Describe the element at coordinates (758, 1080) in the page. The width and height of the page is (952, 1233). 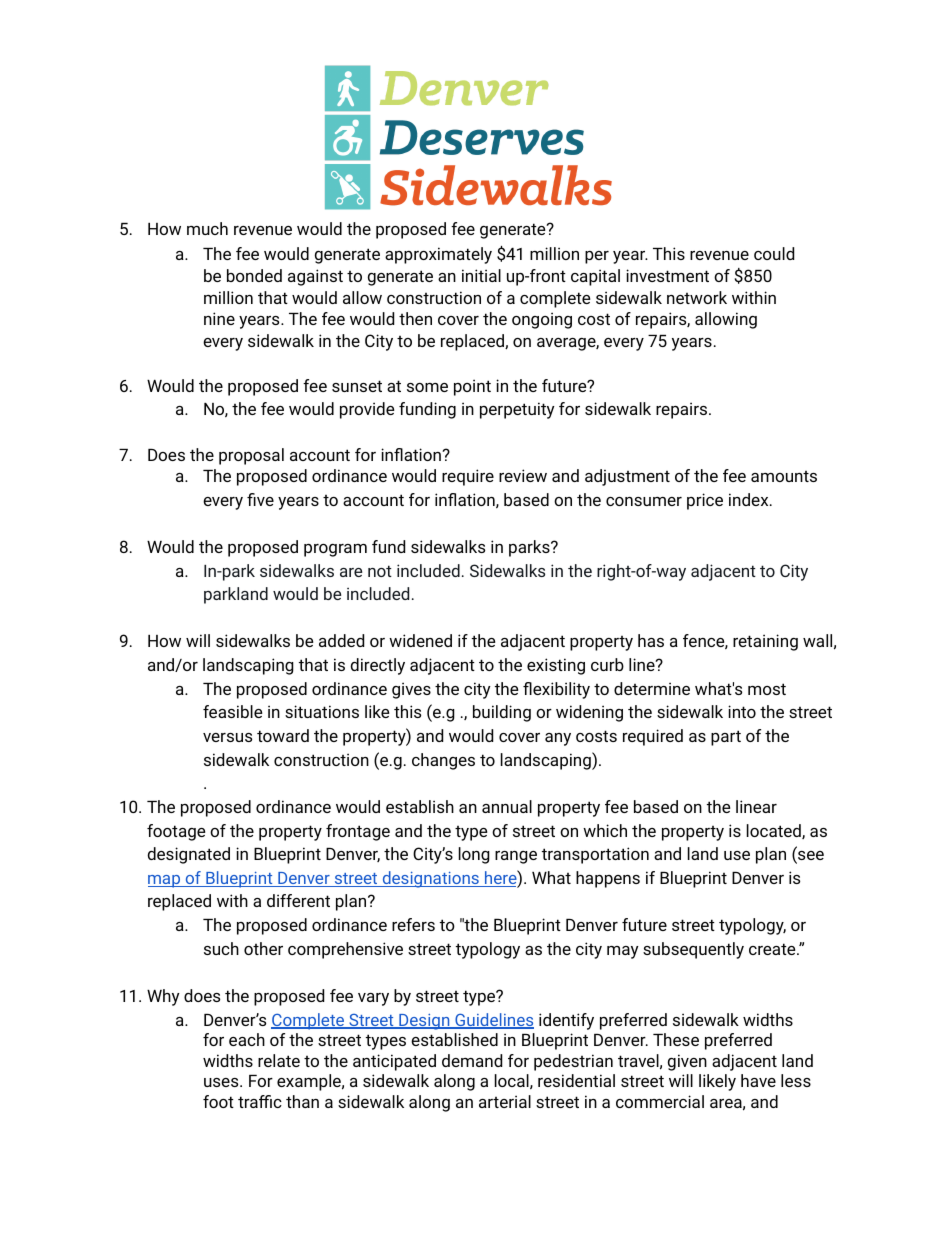
I see `have` at that location.
